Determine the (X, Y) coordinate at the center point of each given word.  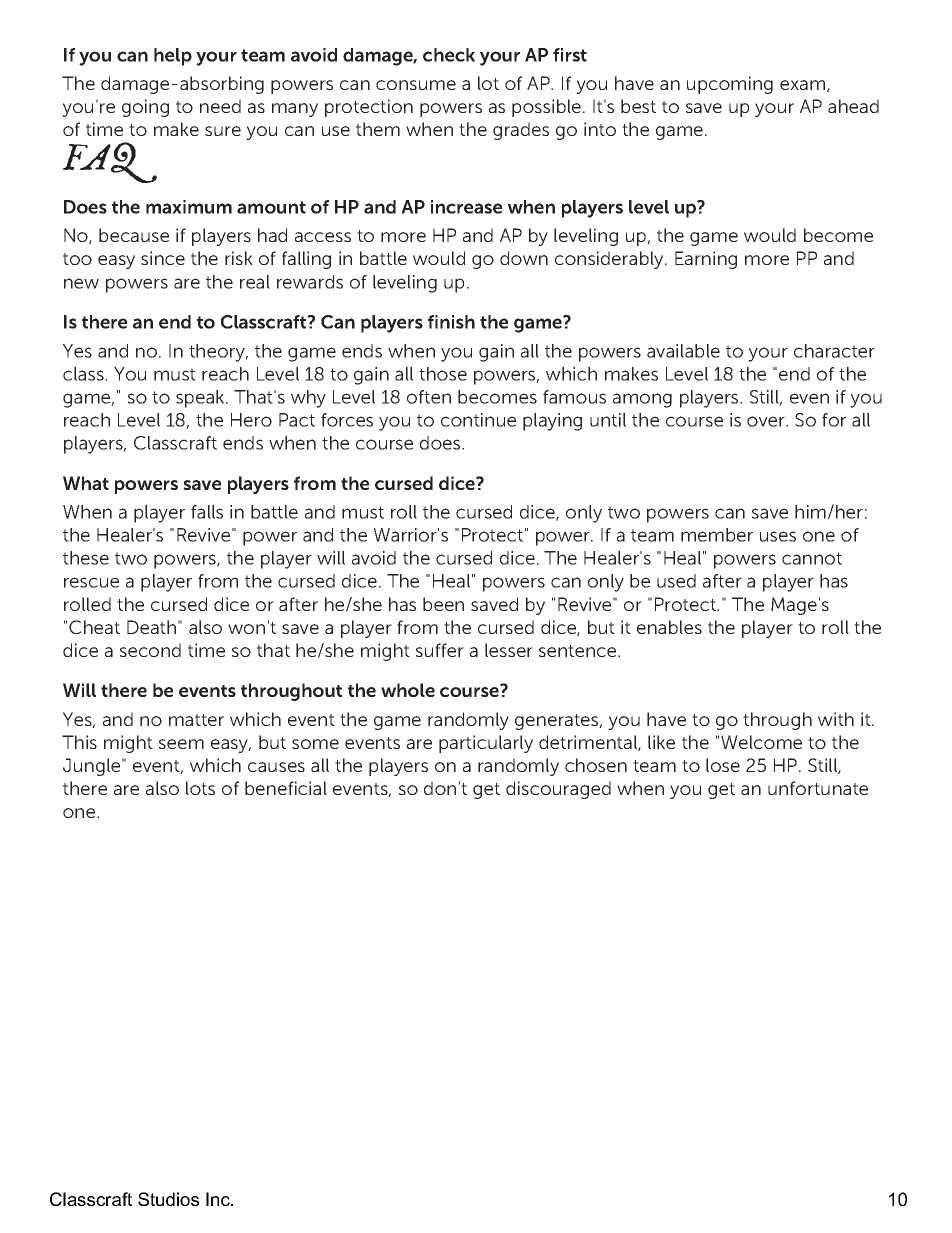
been (443, 604)
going (145, 108)
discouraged (558, 790)
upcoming (730, 85)
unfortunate (818, 788)
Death (151, 627)
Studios (168, 1199)
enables (669, 627)
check (449, 55)
